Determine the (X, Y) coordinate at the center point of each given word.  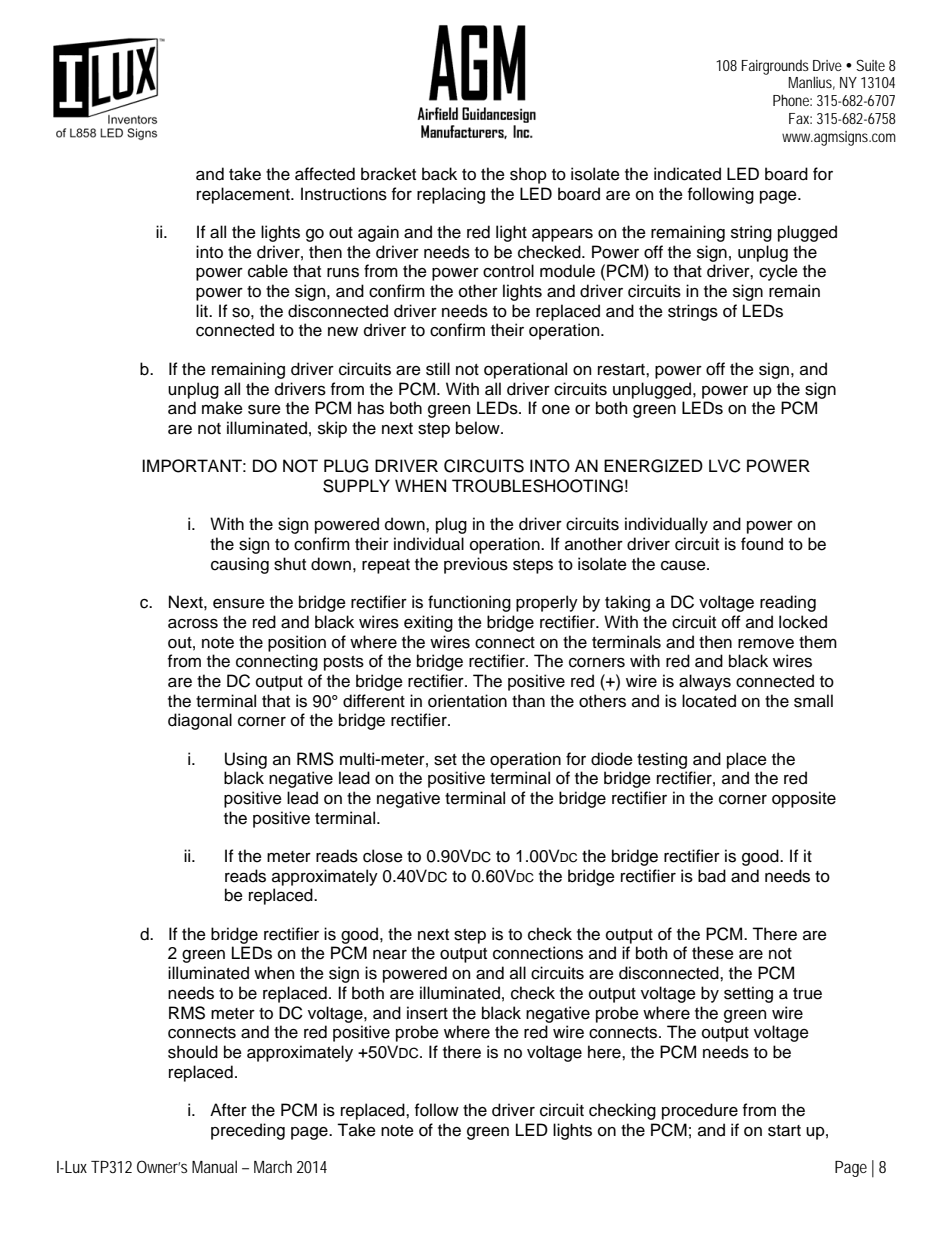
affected (325, 174)
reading (788, 603)
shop (528, 175)
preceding (248, 1131)
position (297, 643)
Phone (791, 100)
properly (547, 603)
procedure (700, 1111)
